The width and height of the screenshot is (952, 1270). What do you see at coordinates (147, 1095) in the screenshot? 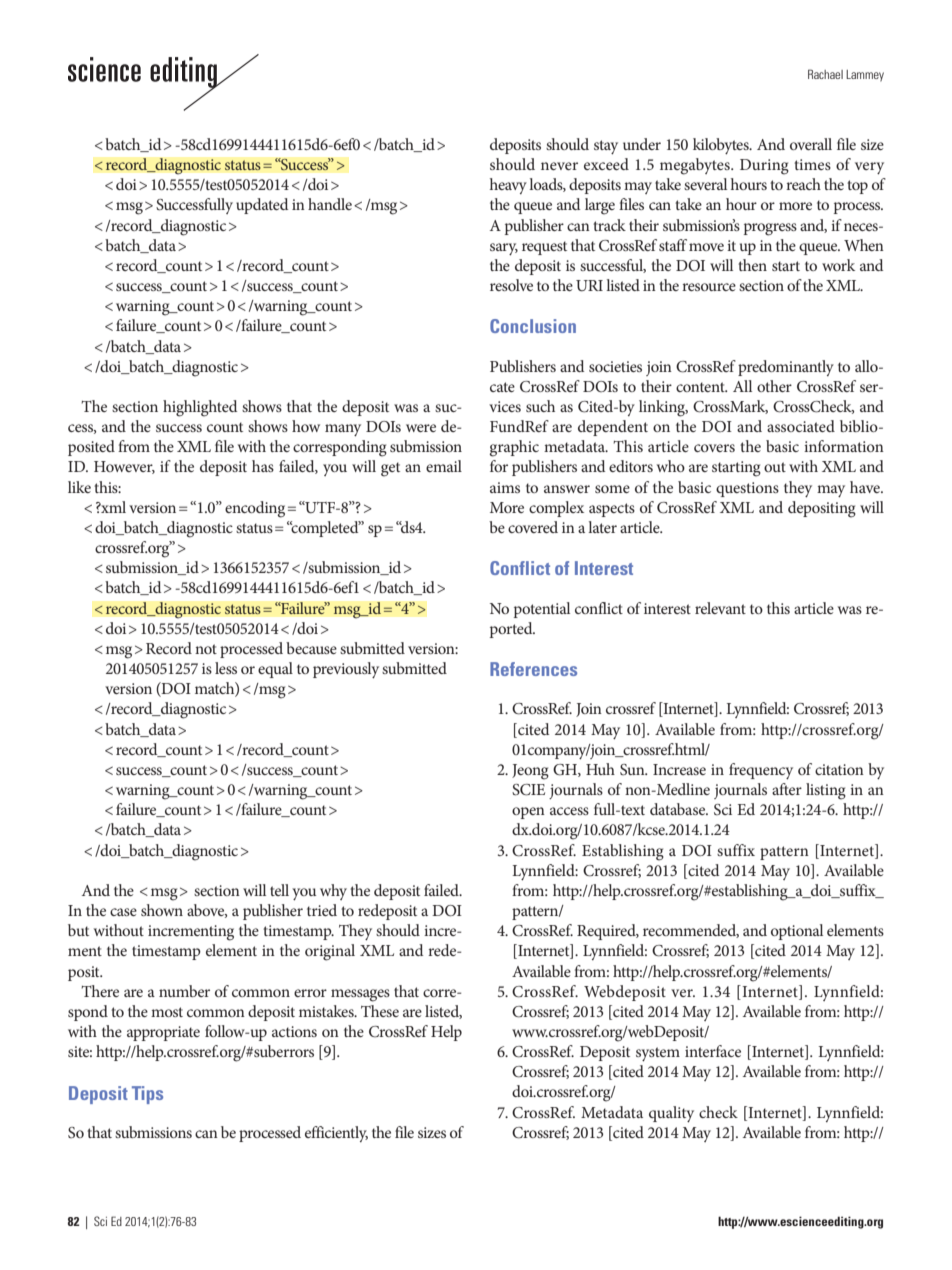
I see `Tips` at bounding box center [147, 1095].
